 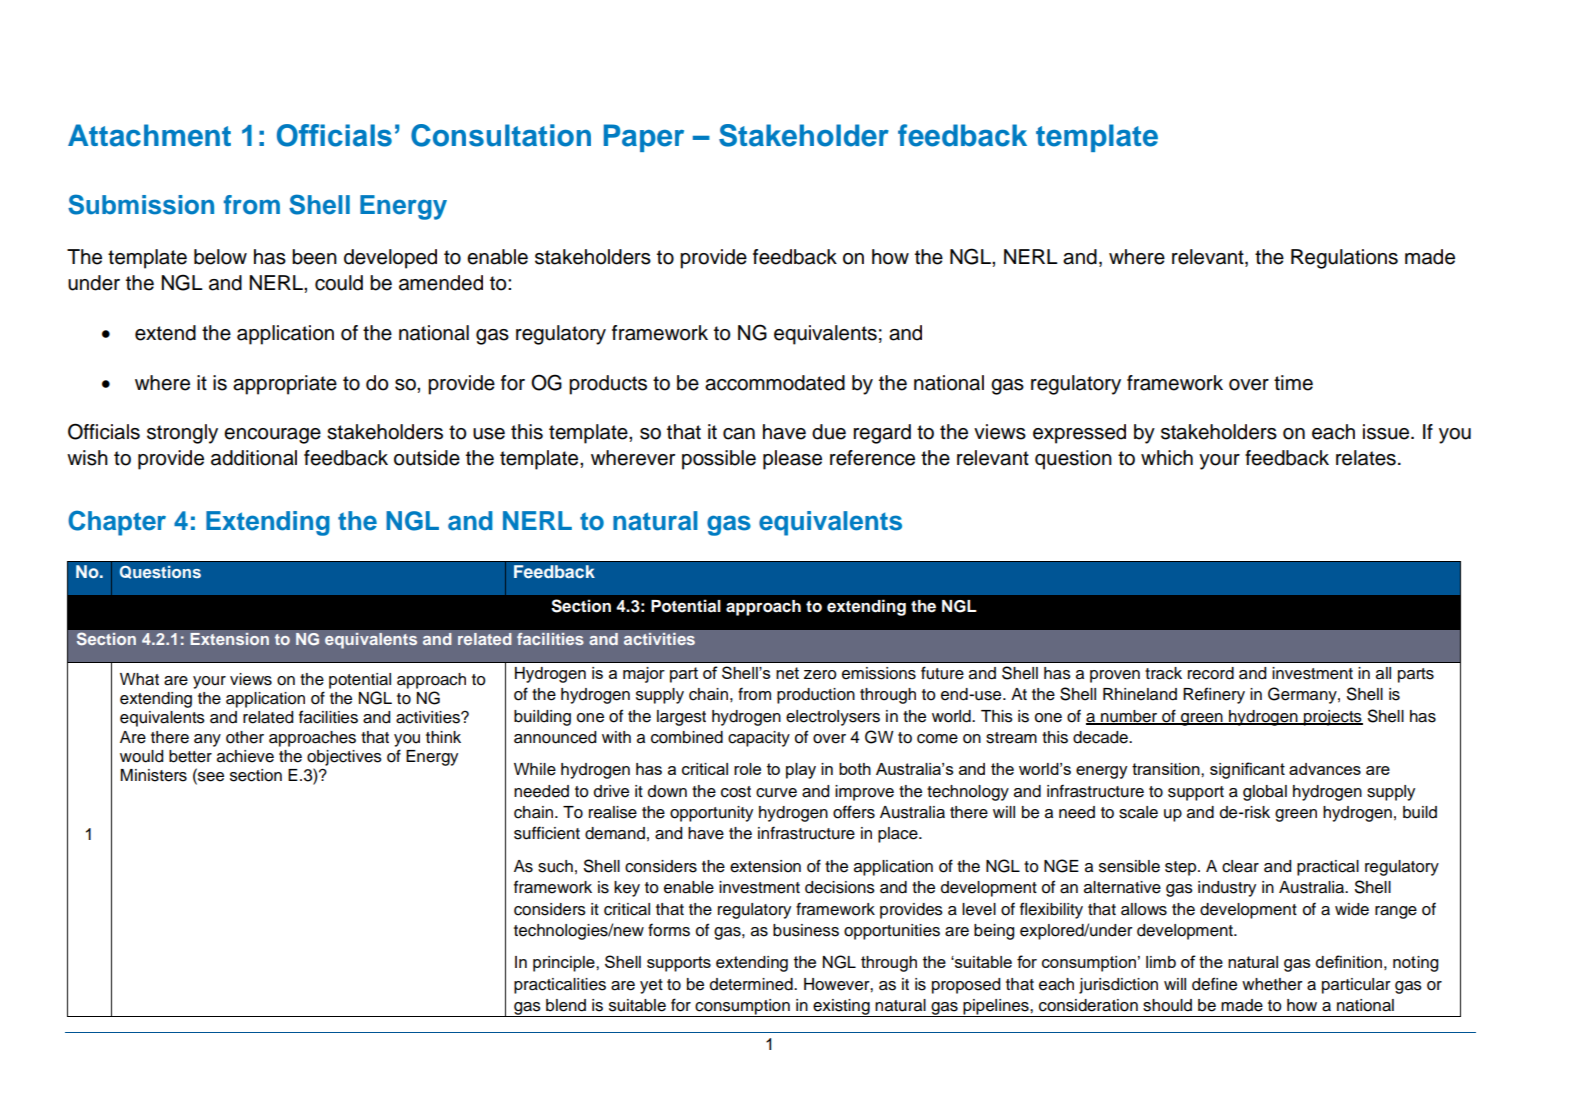 I want to click on Paper, so click(x=644, y=138).
